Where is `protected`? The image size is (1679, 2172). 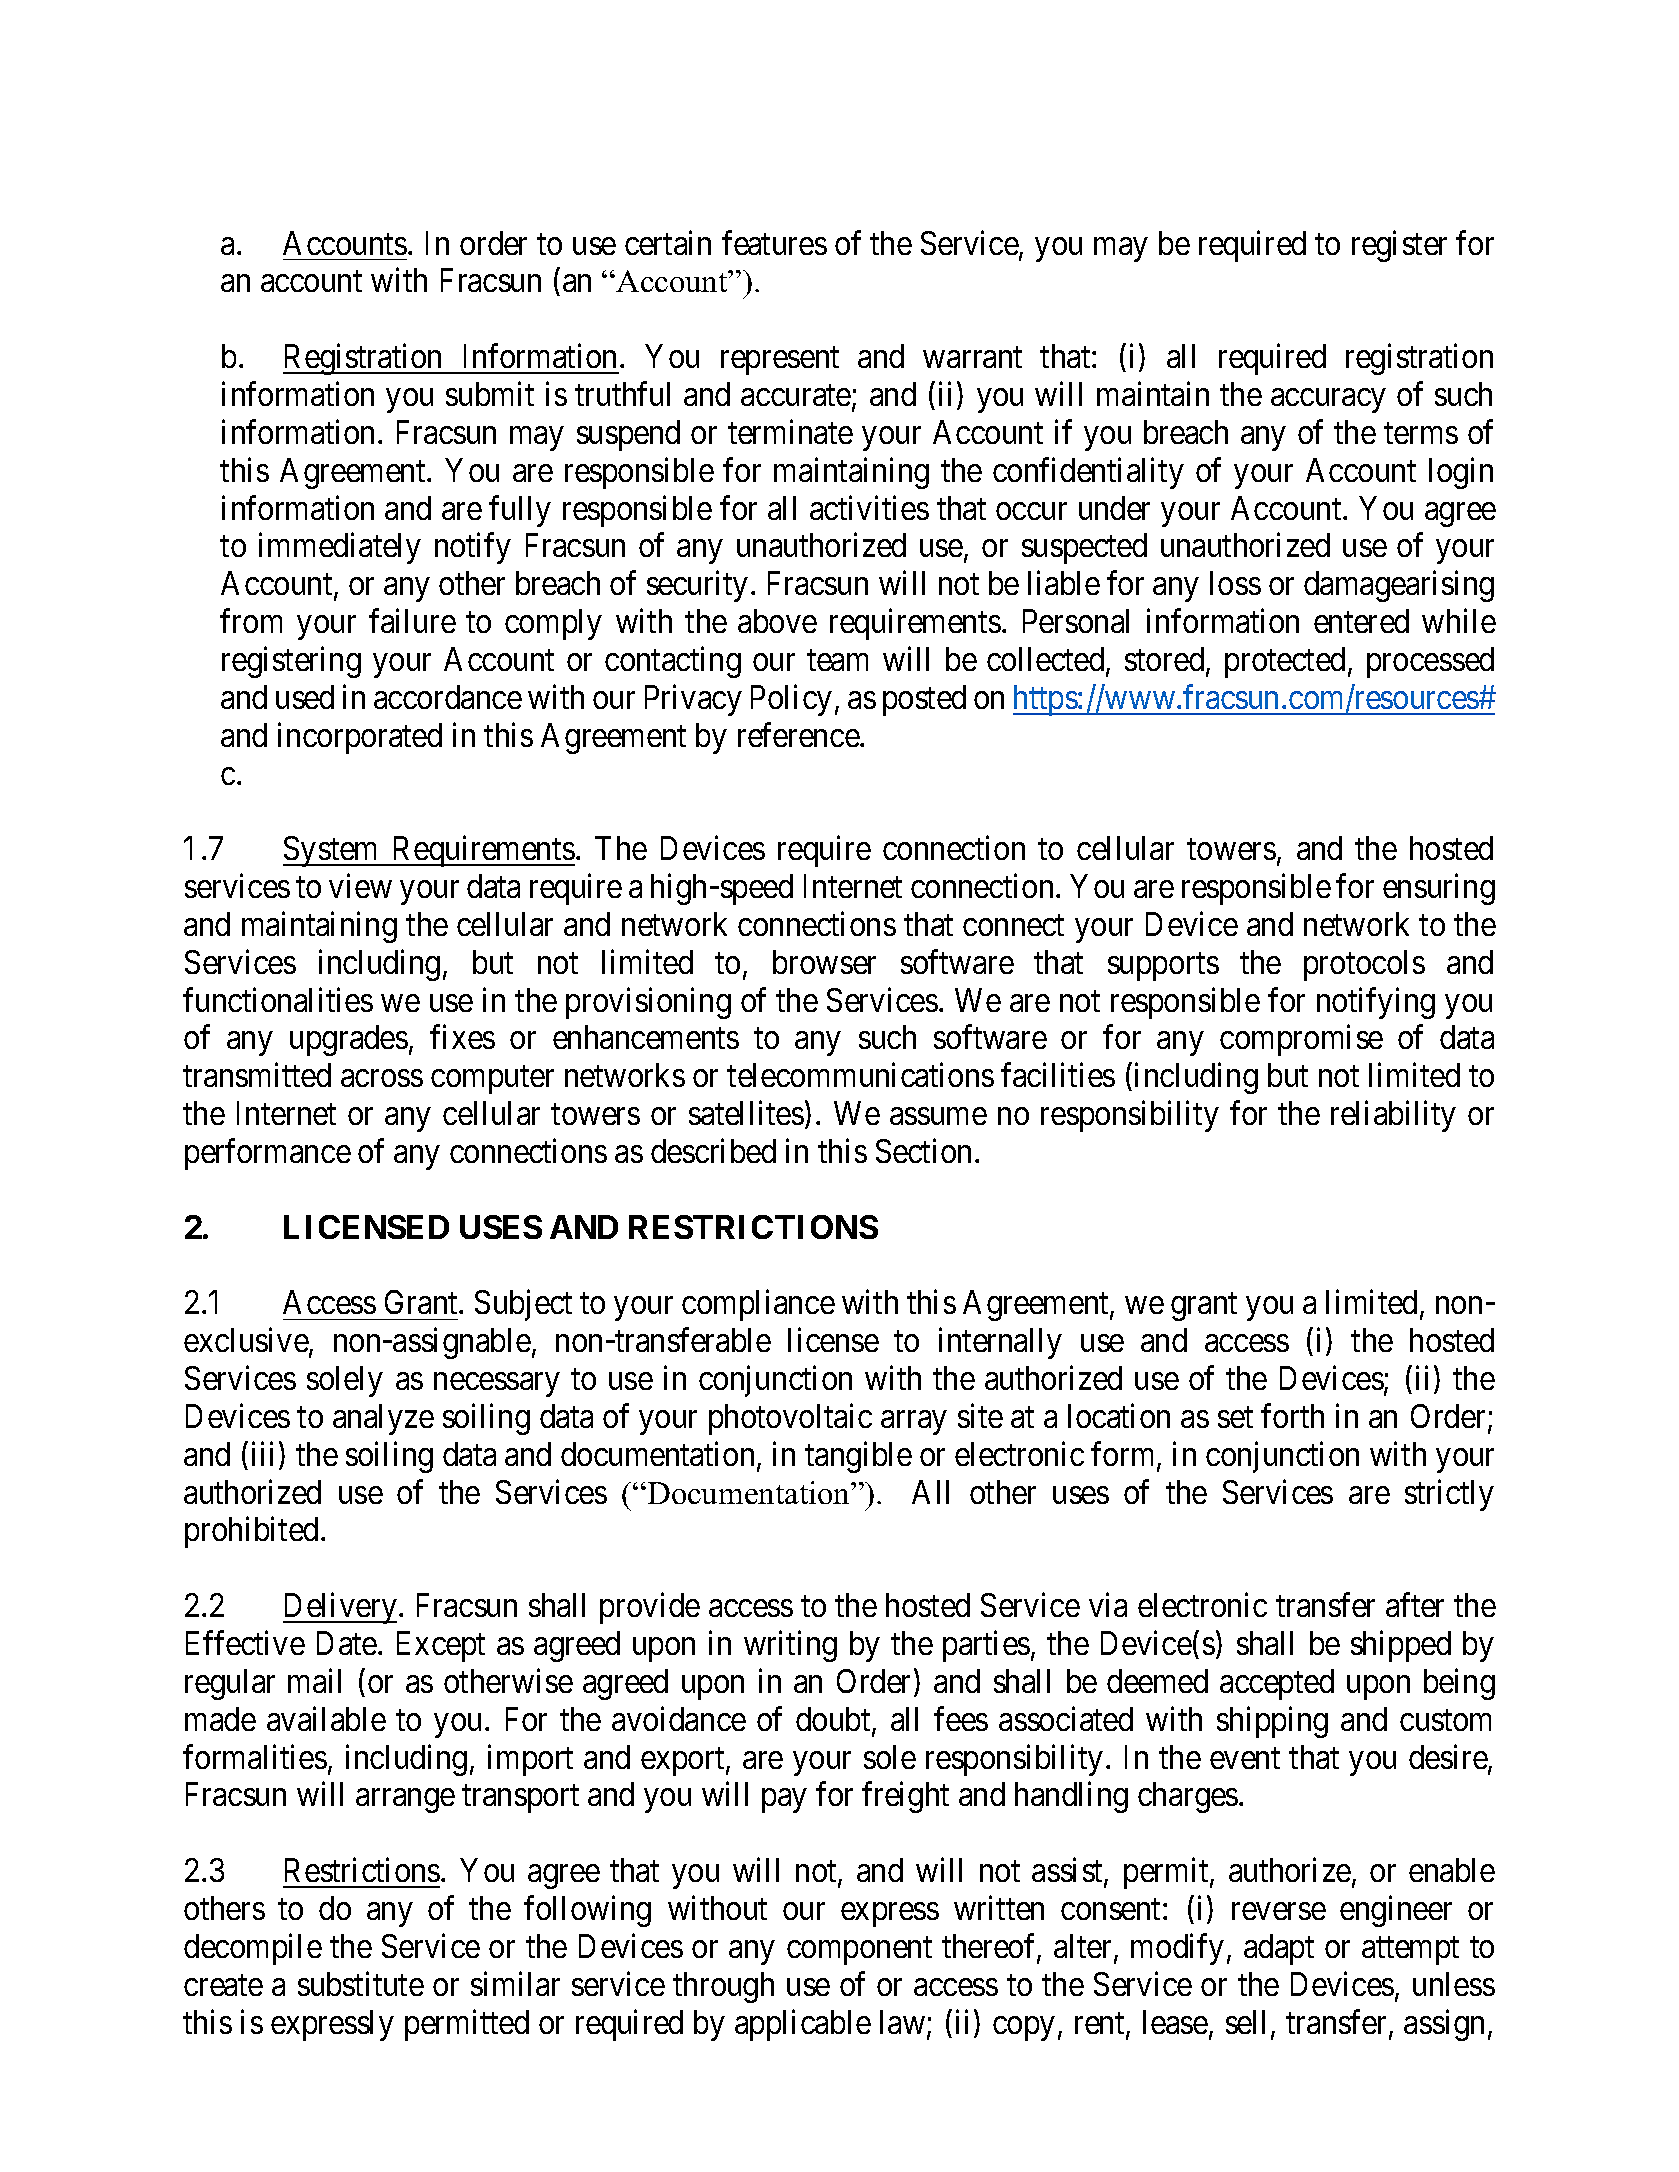
protected is located at coordinates (1285, 662).
